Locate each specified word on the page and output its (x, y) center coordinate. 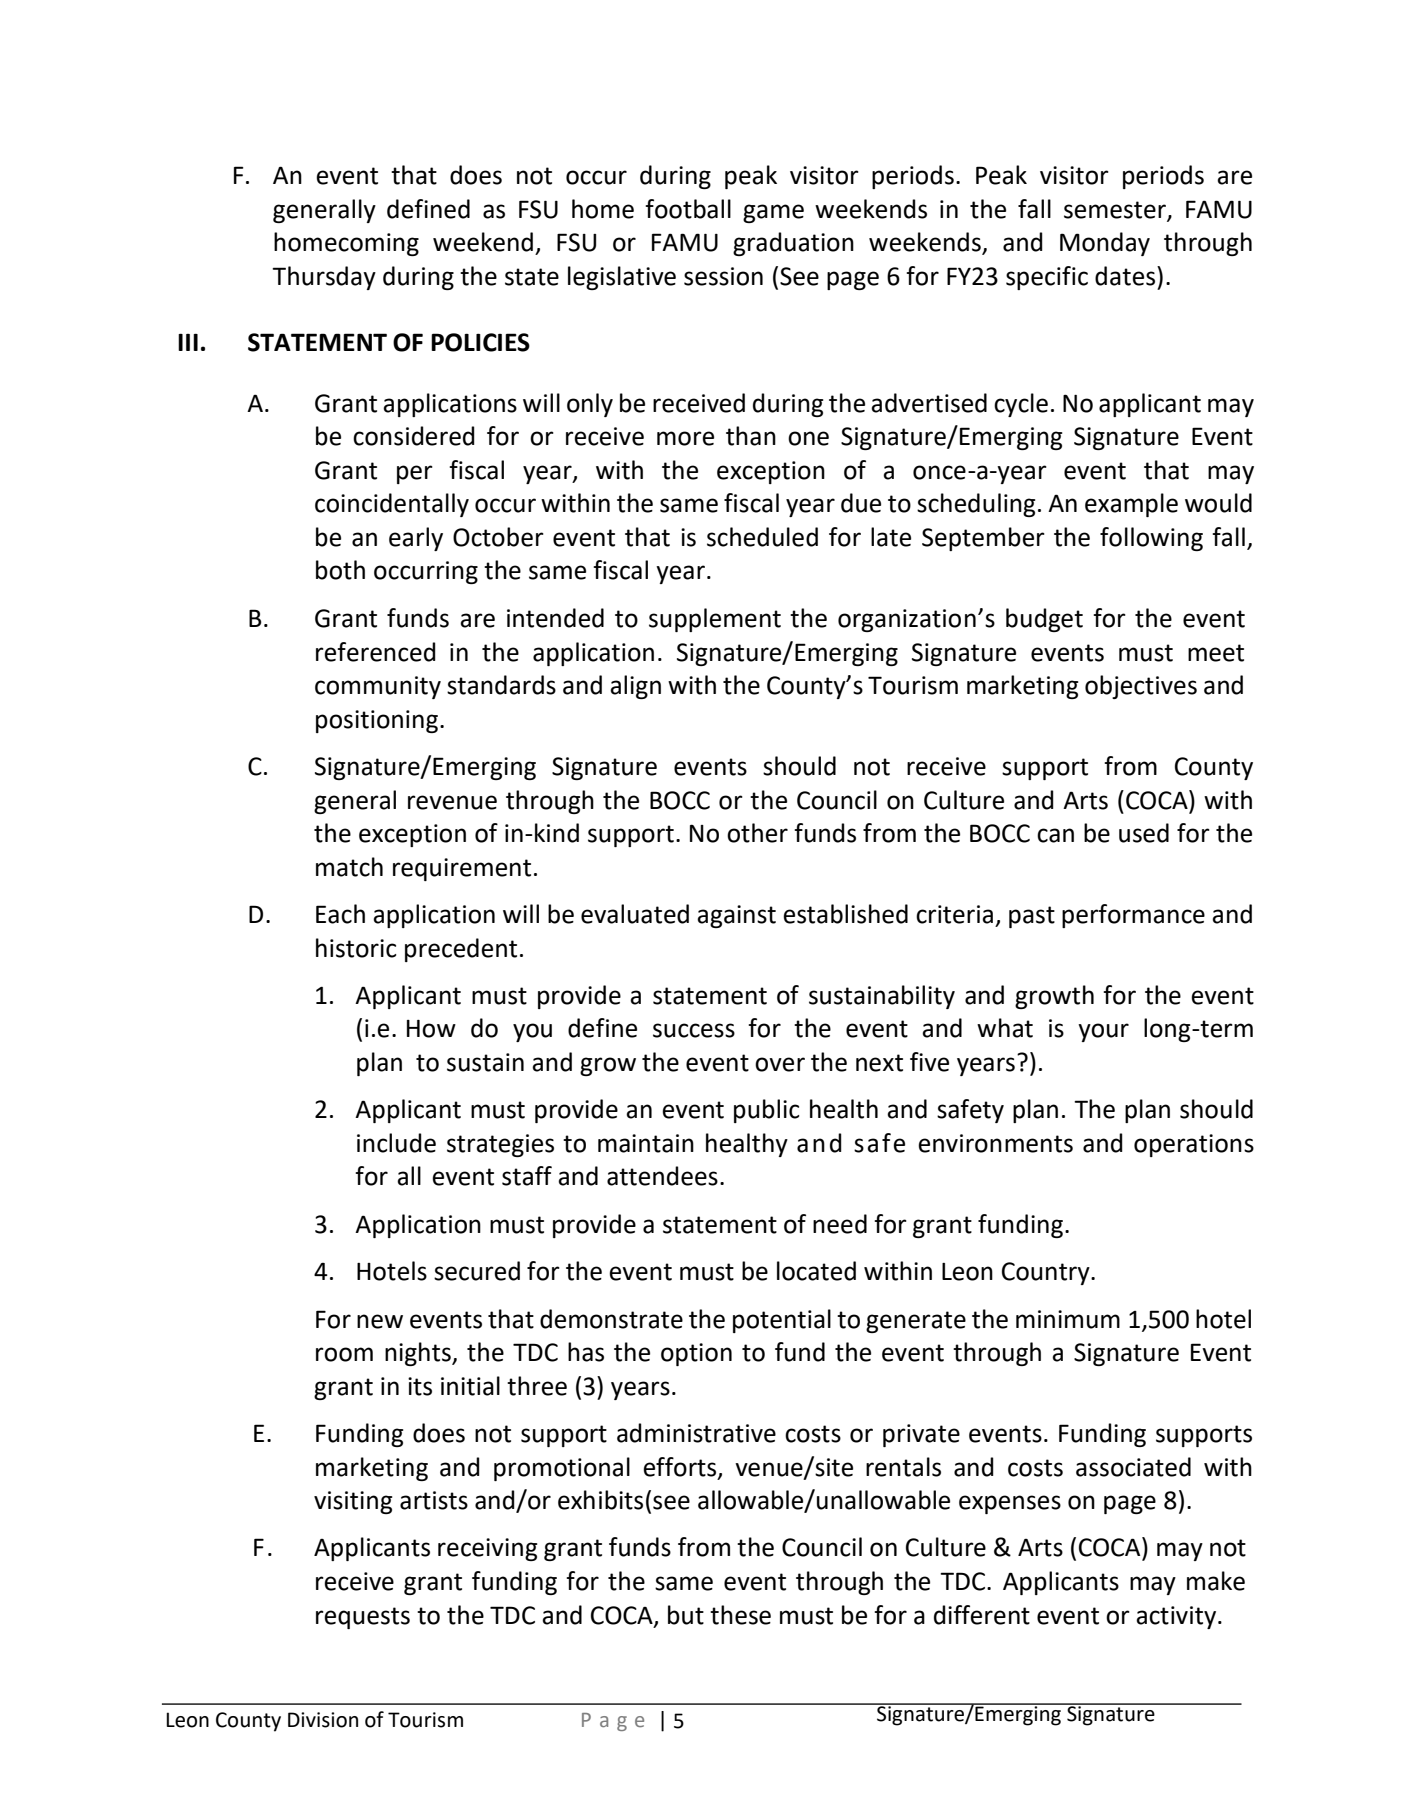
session (723, 276)
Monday (1105, 244)
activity (1177, 1617)
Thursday (324, 278)
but (686, 1615)
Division (323, 1720)
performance (1133, 916)
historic (356, 948)
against (736, 916)
